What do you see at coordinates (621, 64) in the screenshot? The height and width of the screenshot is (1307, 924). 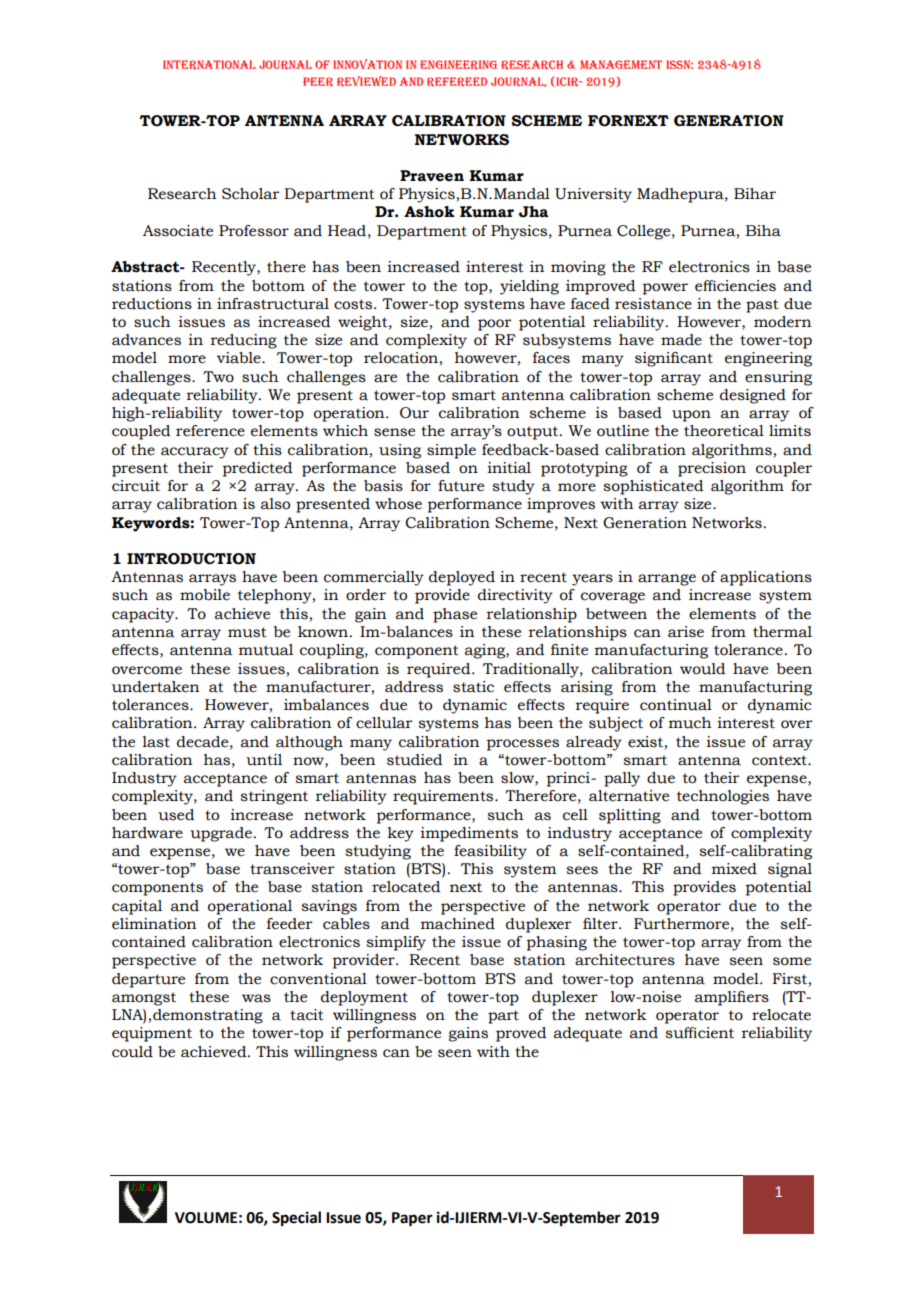 I see `MANAGEMENT` at bounding box center [621, 64].
